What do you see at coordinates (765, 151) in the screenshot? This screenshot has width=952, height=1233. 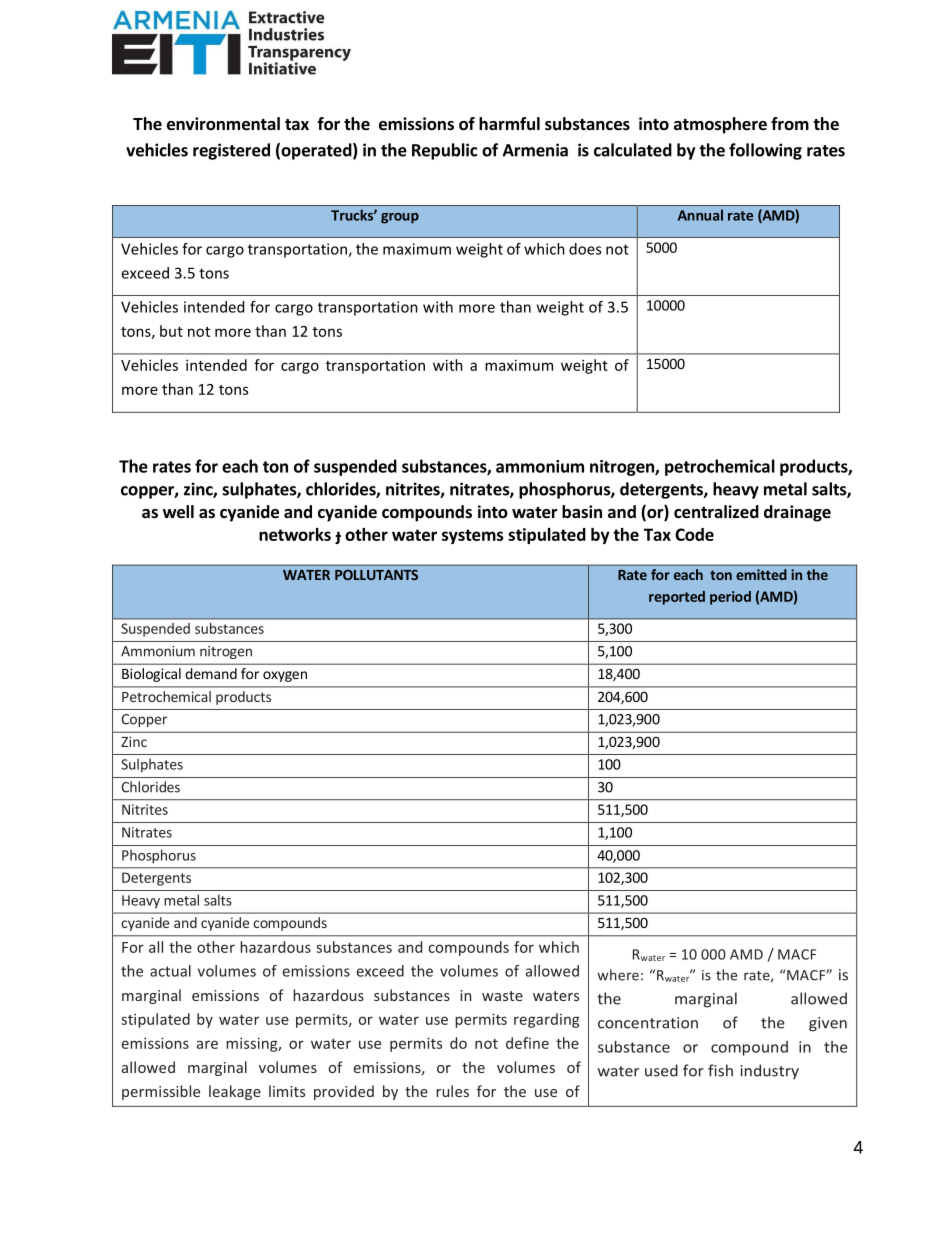 I see `following` at bounding box center [765, 151].
